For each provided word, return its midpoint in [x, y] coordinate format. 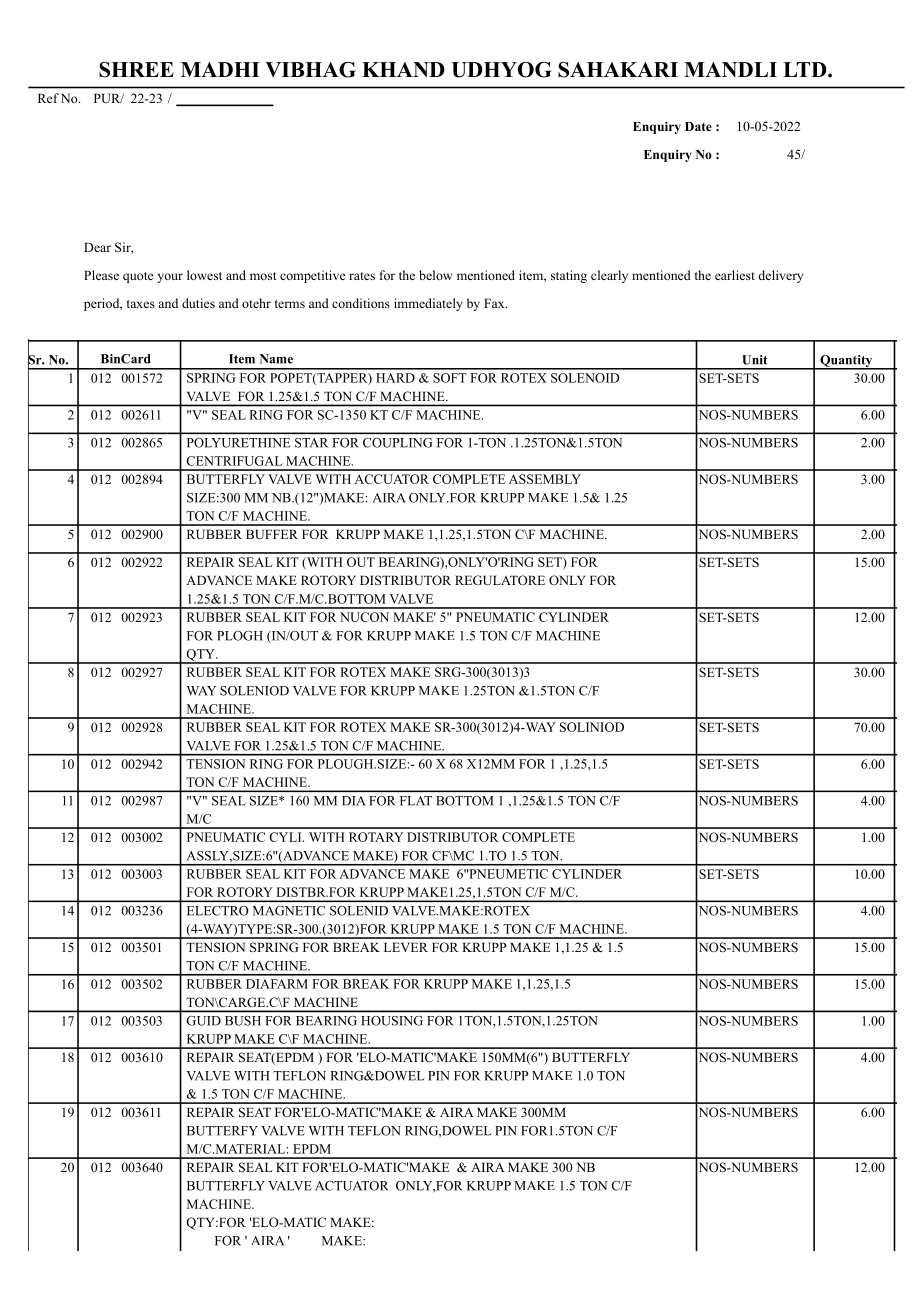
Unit [755, 360]
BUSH [243, 1021]
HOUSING [392, 1021]
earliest [735, 275]
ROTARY [376, 837]
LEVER [406, 947]
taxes [141, 304]
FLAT [416, 800]
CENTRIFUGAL [234, 461]
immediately [428, 304]
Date [698, 126]
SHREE [136, 70]
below [435, 275]
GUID [204, 1021]
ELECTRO [217, 911]
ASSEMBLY [545, 479]
